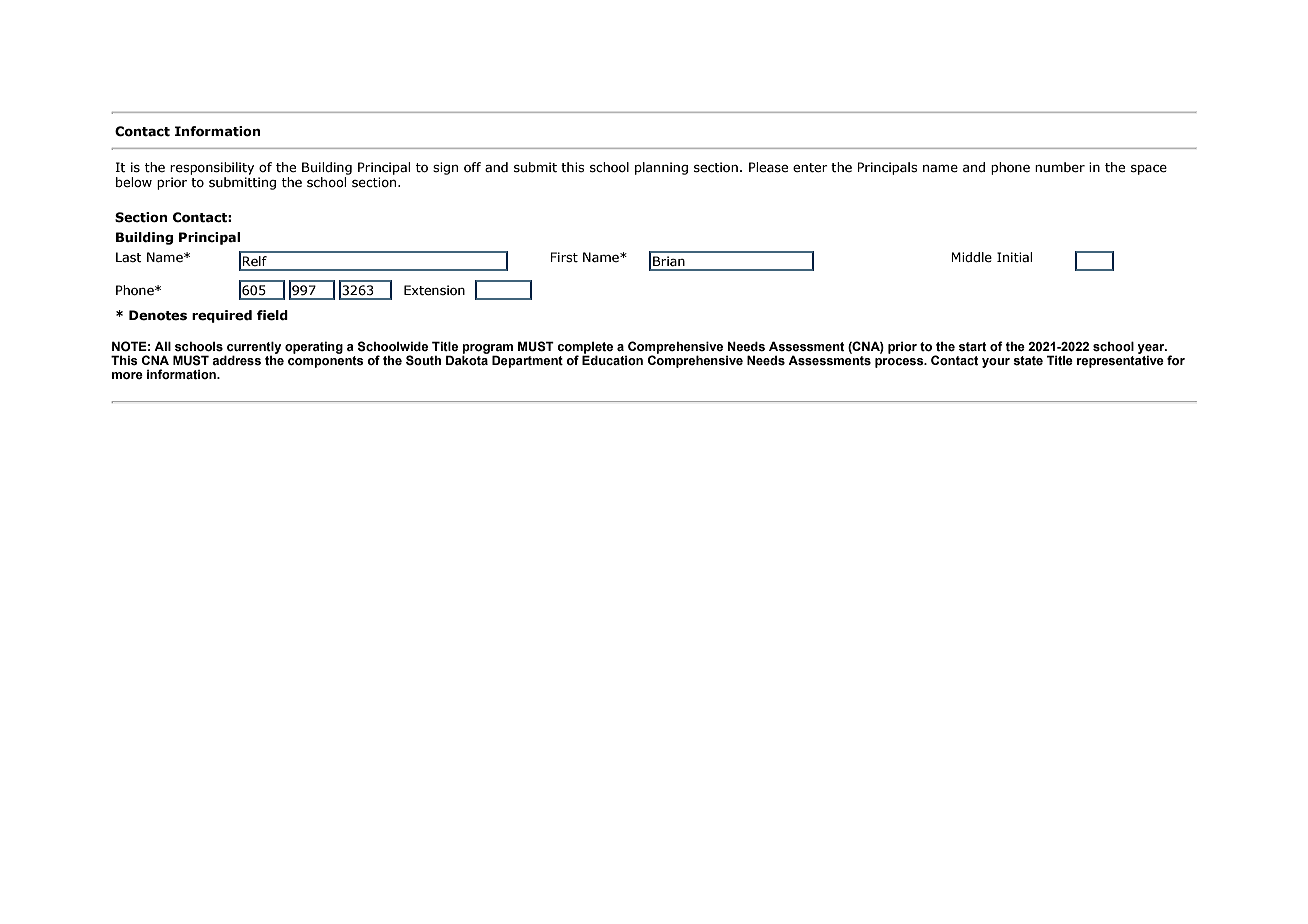 This screenshot has height=924, width=1308. Describe the element at coordinates (1060, 167) in the screenshot. I see `number` at that location.
